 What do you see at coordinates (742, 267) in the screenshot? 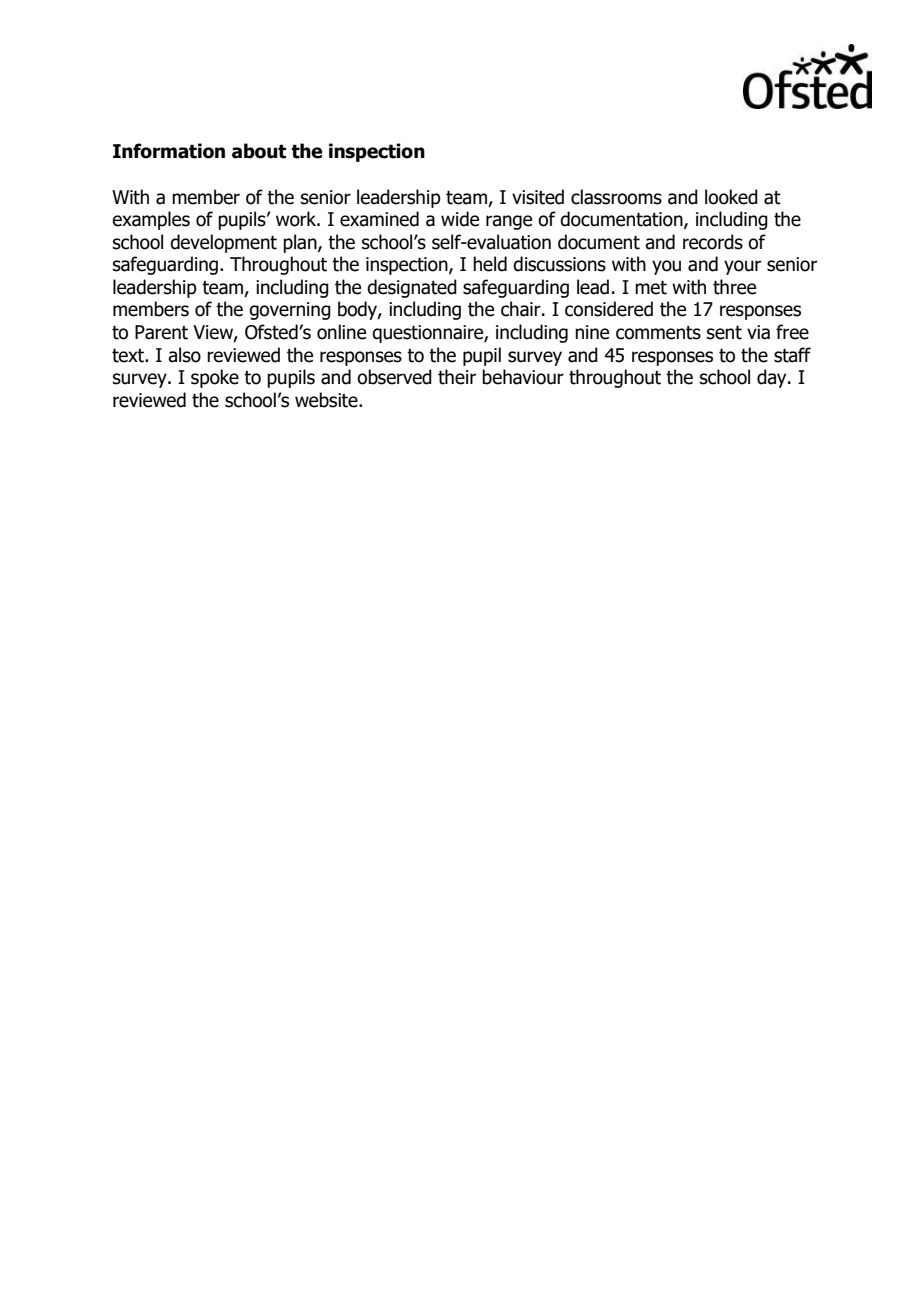
I see `your` at bounding box center [742, 267].
